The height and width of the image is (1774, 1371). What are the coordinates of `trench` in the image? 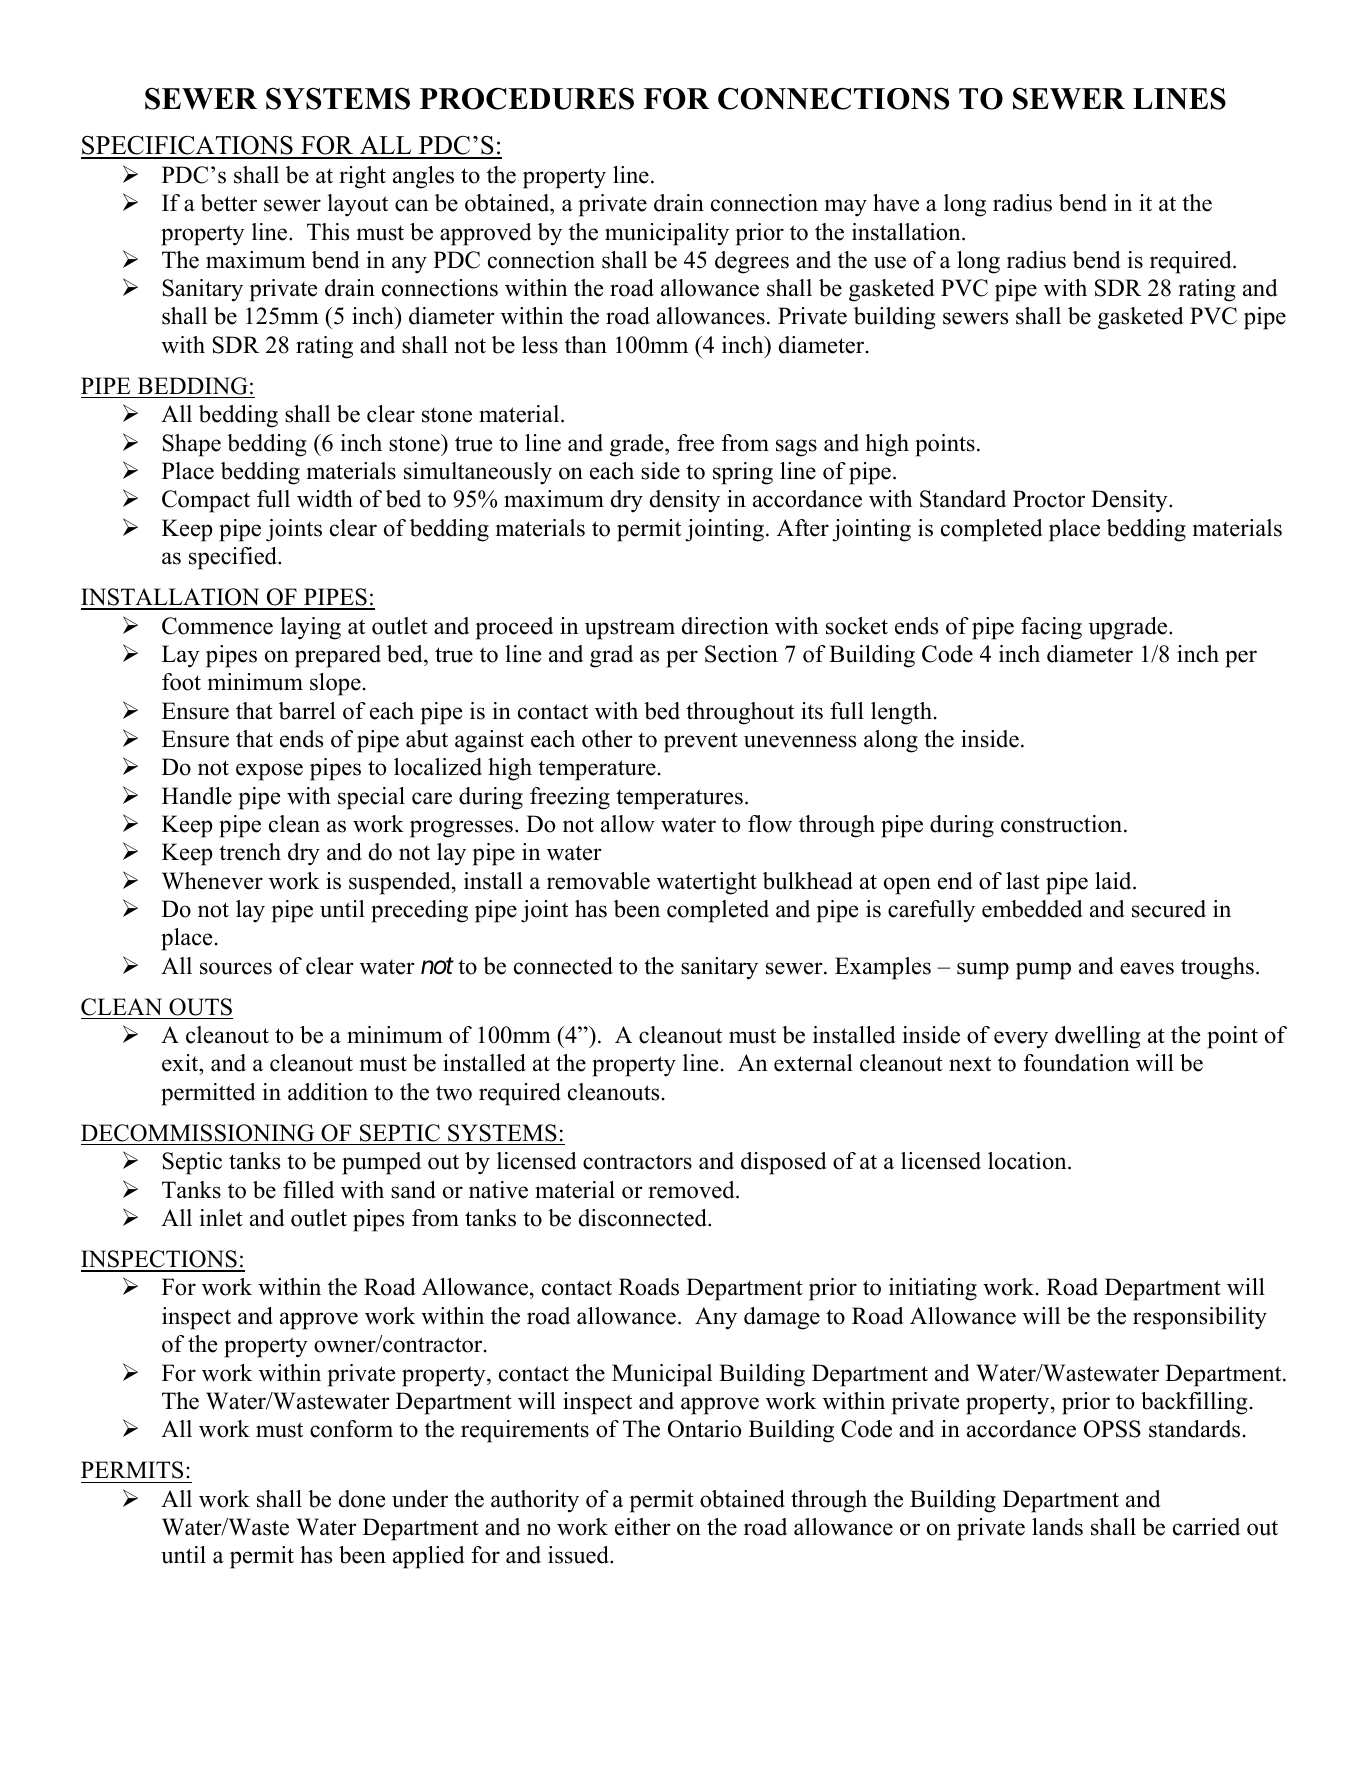 It's located at (250, 852).
